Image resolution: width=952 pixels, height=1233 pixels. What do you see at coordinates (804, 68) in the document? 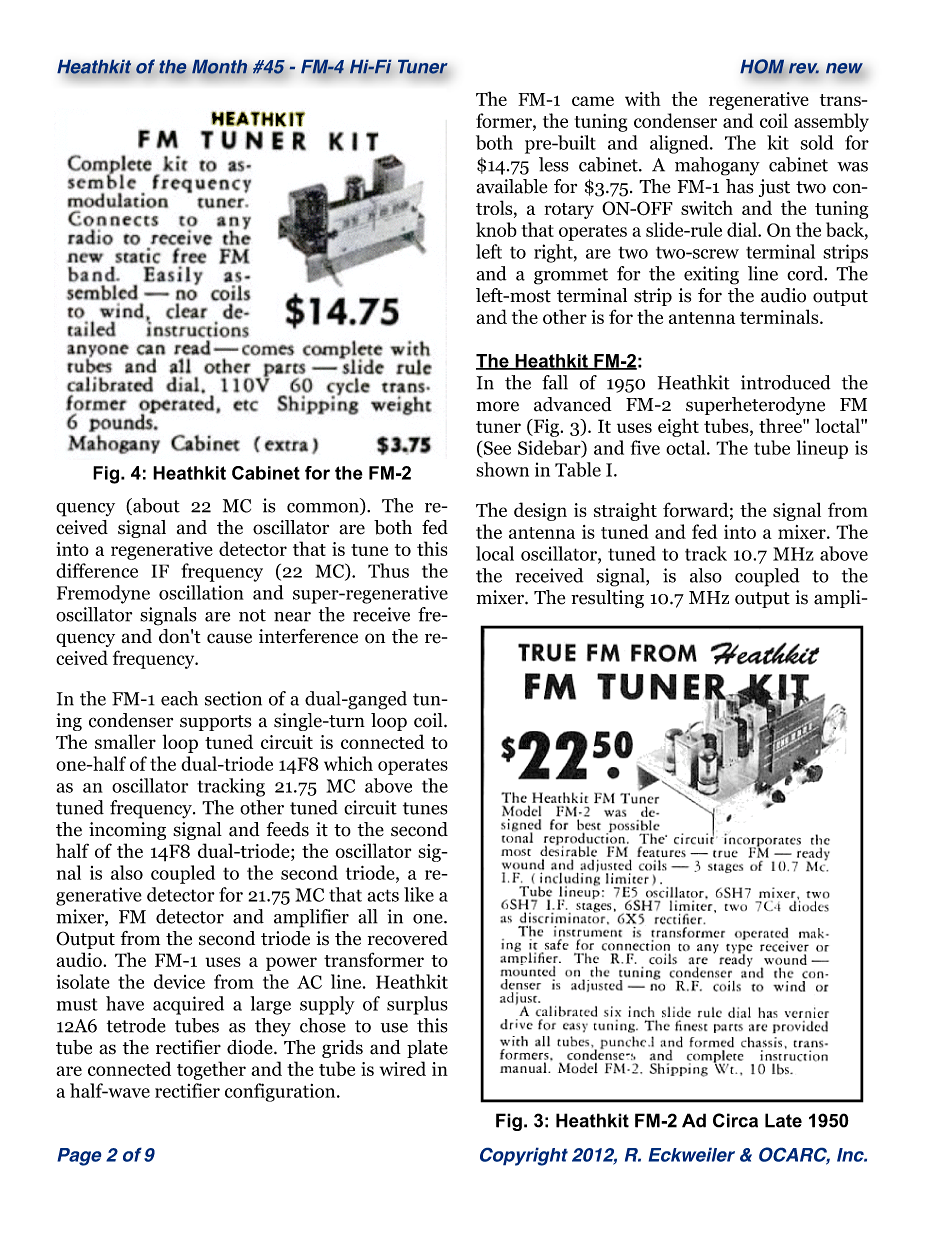
I see `rev` at bounding box center [804, 68].
